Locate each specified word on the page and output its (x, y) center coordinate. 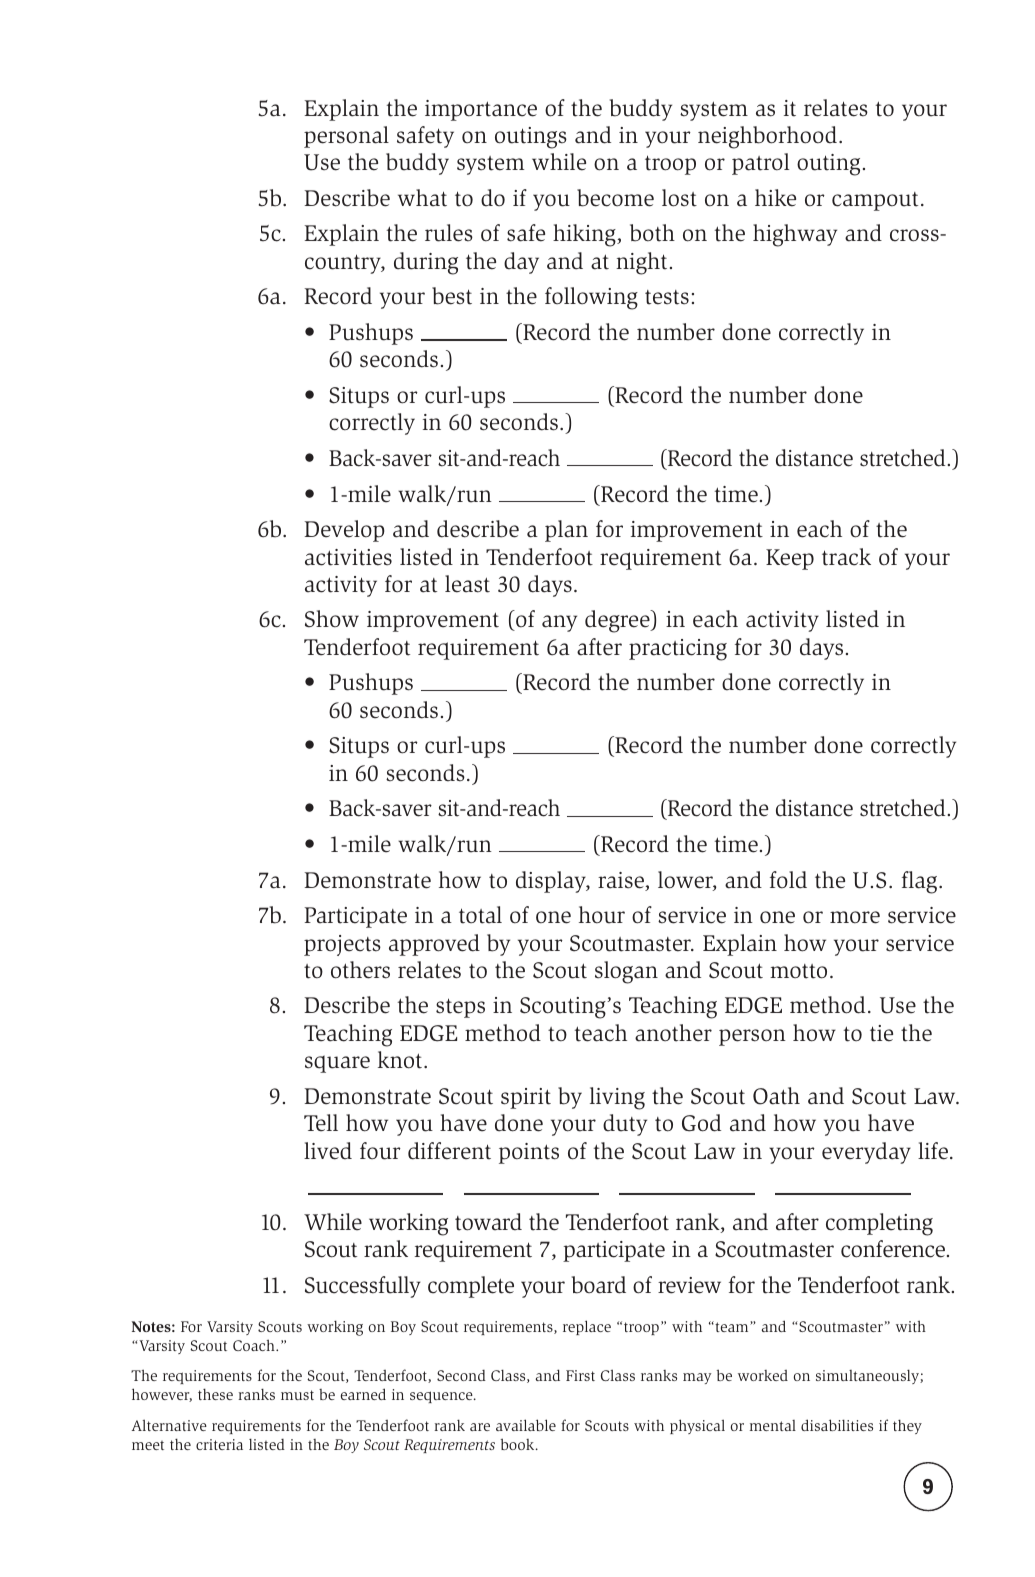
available (526, 1425)
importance (481, 110)
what (422, 198)
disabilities (837, 1425)
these (215, 1394)
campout (875, 201)
